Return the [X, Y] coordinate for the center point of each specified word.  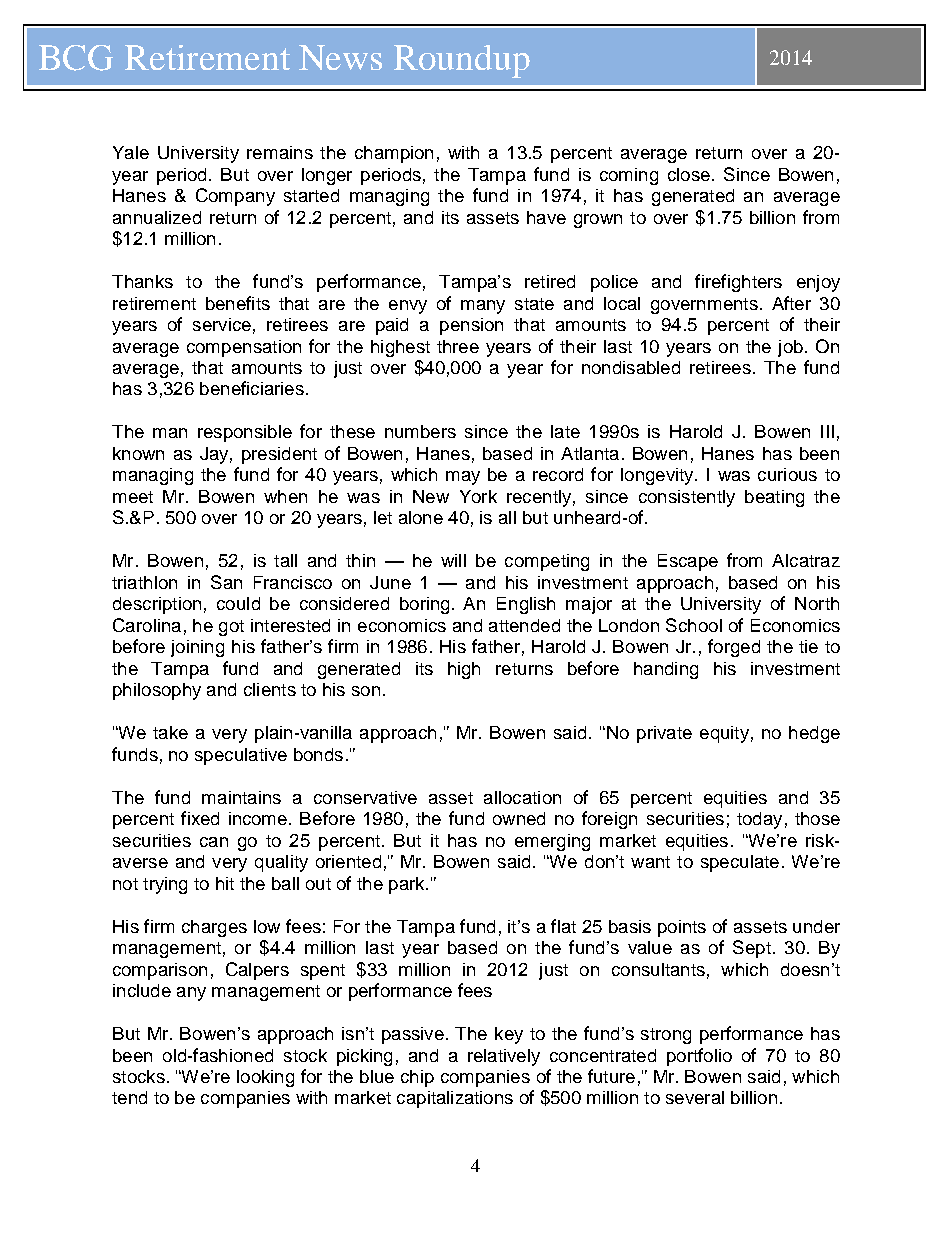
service [222, 324]
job [790, 348]
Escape [688, 562]
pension [471, 326]
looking [265, 1078]
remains [280, 152]
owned [519, 818]
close [689, 174]
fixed [200, 818]
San [226, 582]
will [453, 560]
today [759, 820]
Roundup [462, 61]
